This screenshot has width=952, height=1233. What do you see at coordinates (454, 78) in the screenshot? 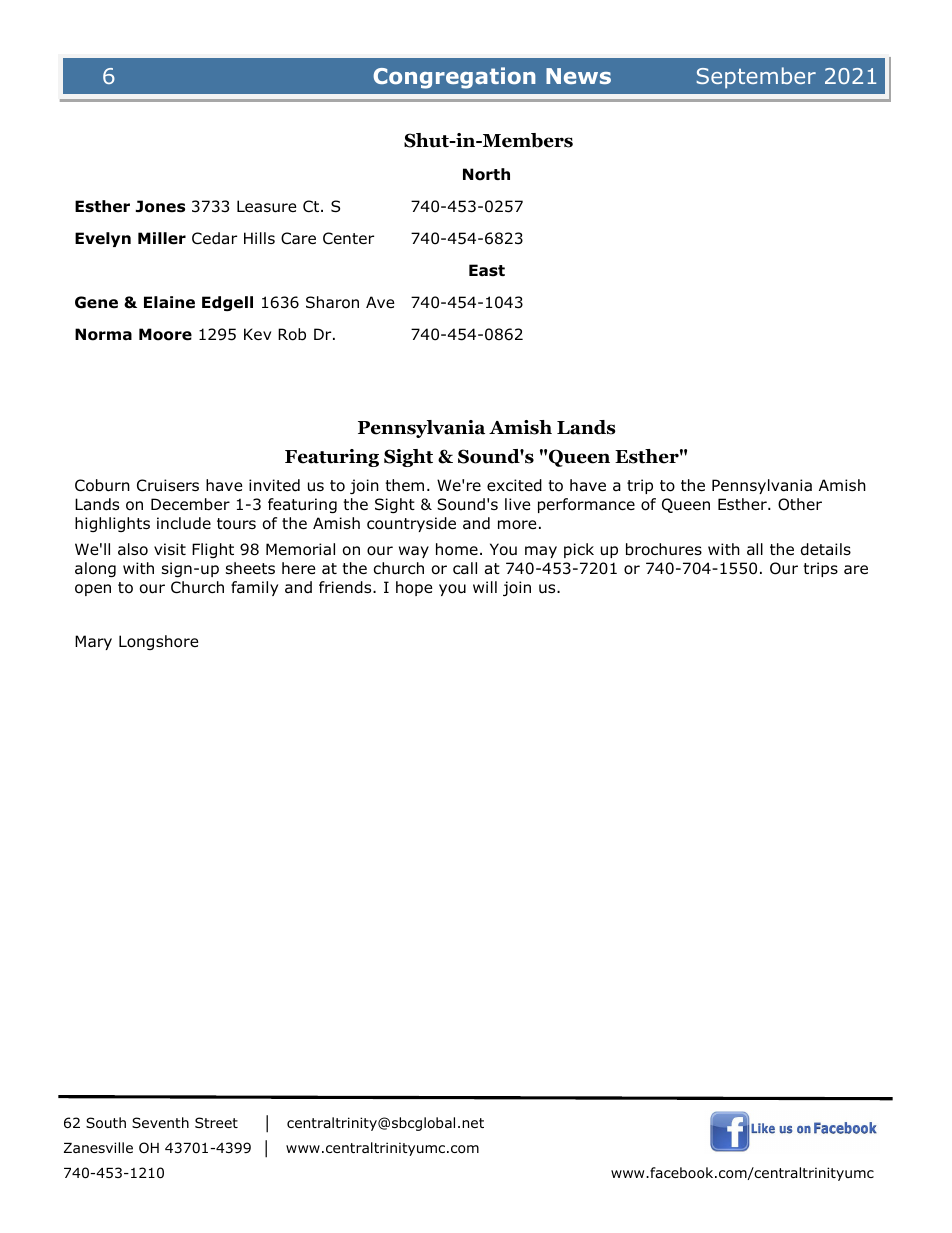
I see `Congregation` at bounding box center [454, 78].
